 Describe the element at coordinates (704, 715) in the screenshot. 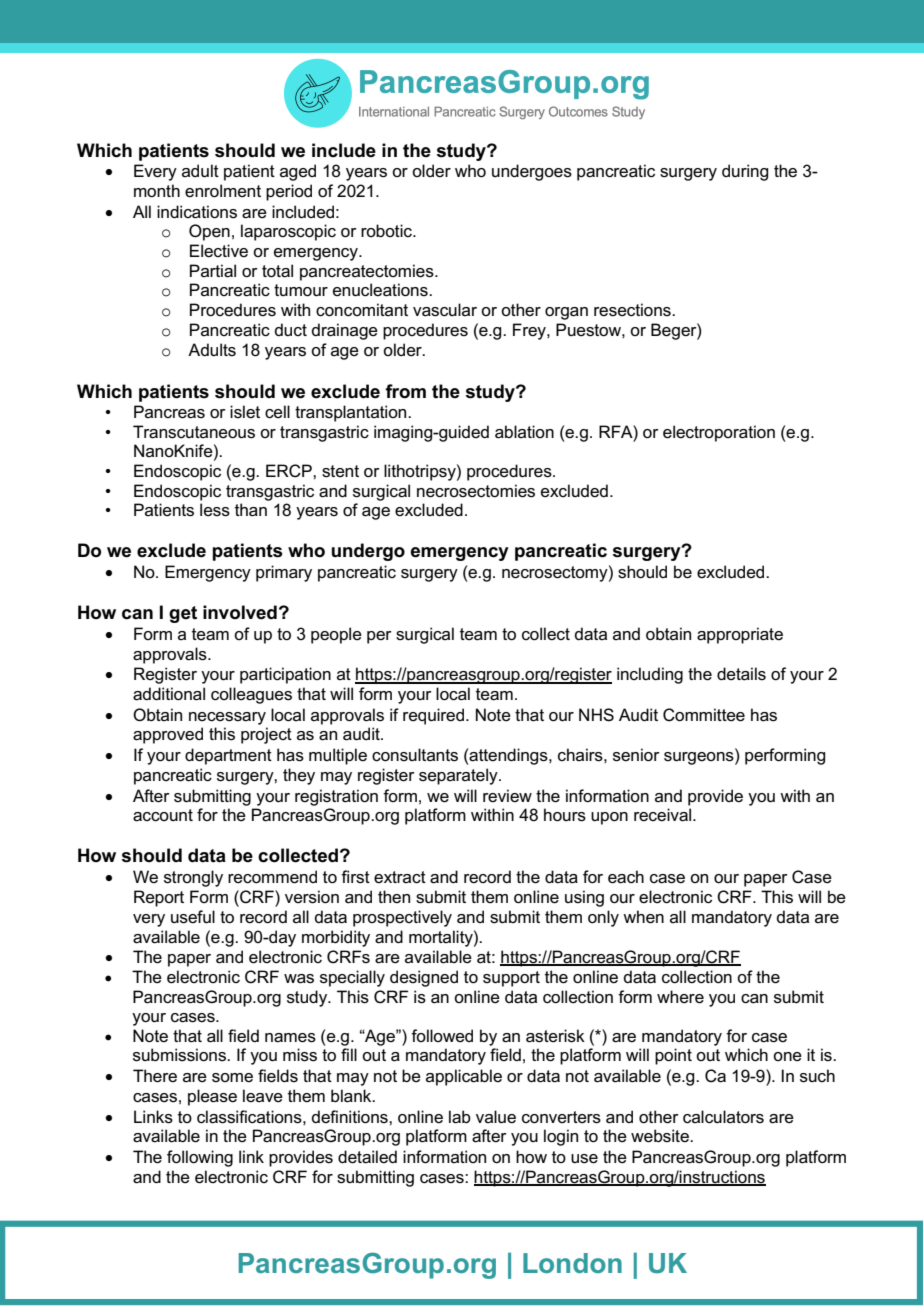

I see `Committee` at that location.
